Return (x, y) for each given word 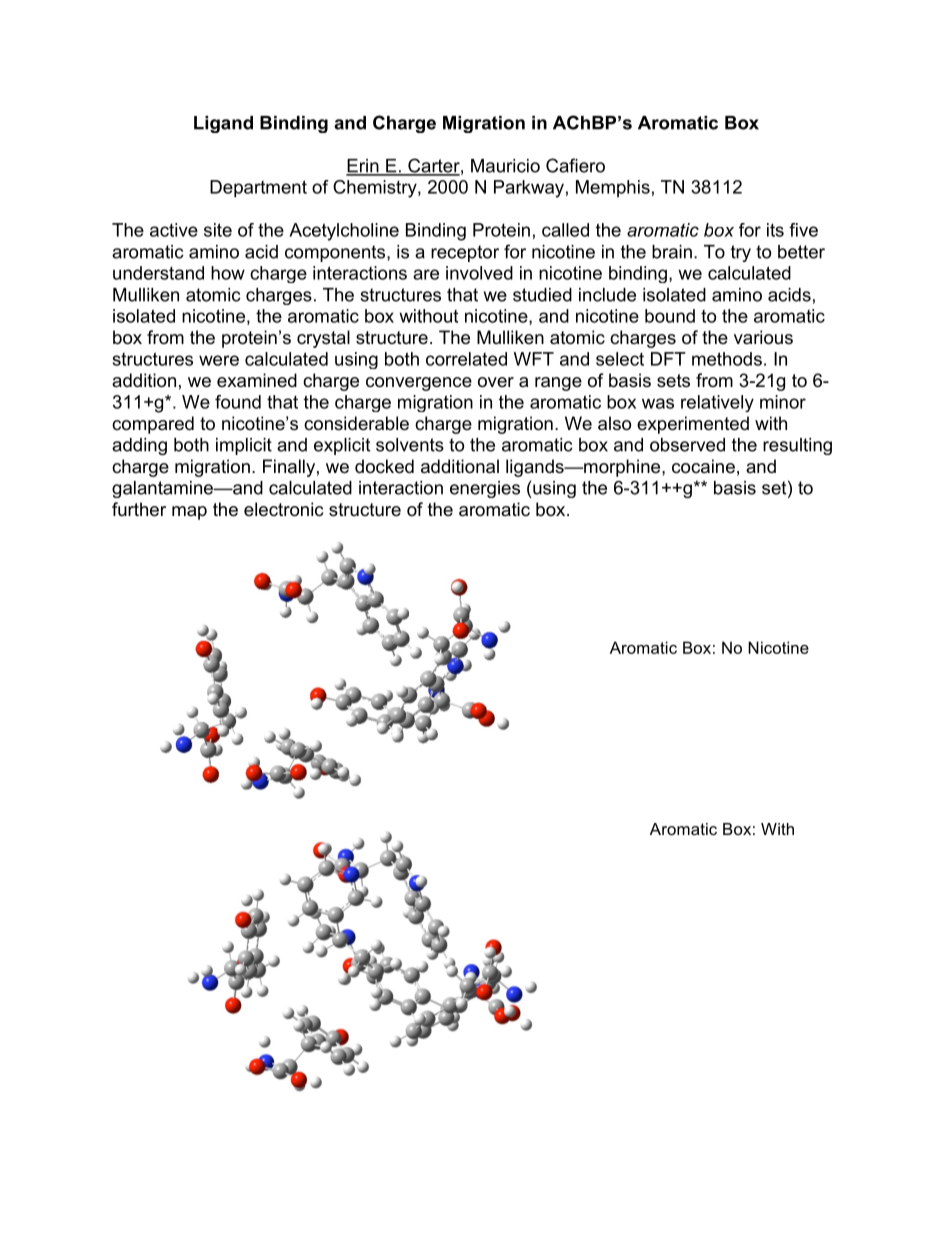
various (763, 337)
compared (153, 425)
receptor (465, 253)
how (228, 273)
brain (672, 252)
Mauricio (505, 166)
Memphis (613, 189)
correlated (466, 359)
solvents (410, 445)
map (189, 513)
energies (485, 489)
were (219, 360)
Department (258, 189)
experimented (693, 425)
